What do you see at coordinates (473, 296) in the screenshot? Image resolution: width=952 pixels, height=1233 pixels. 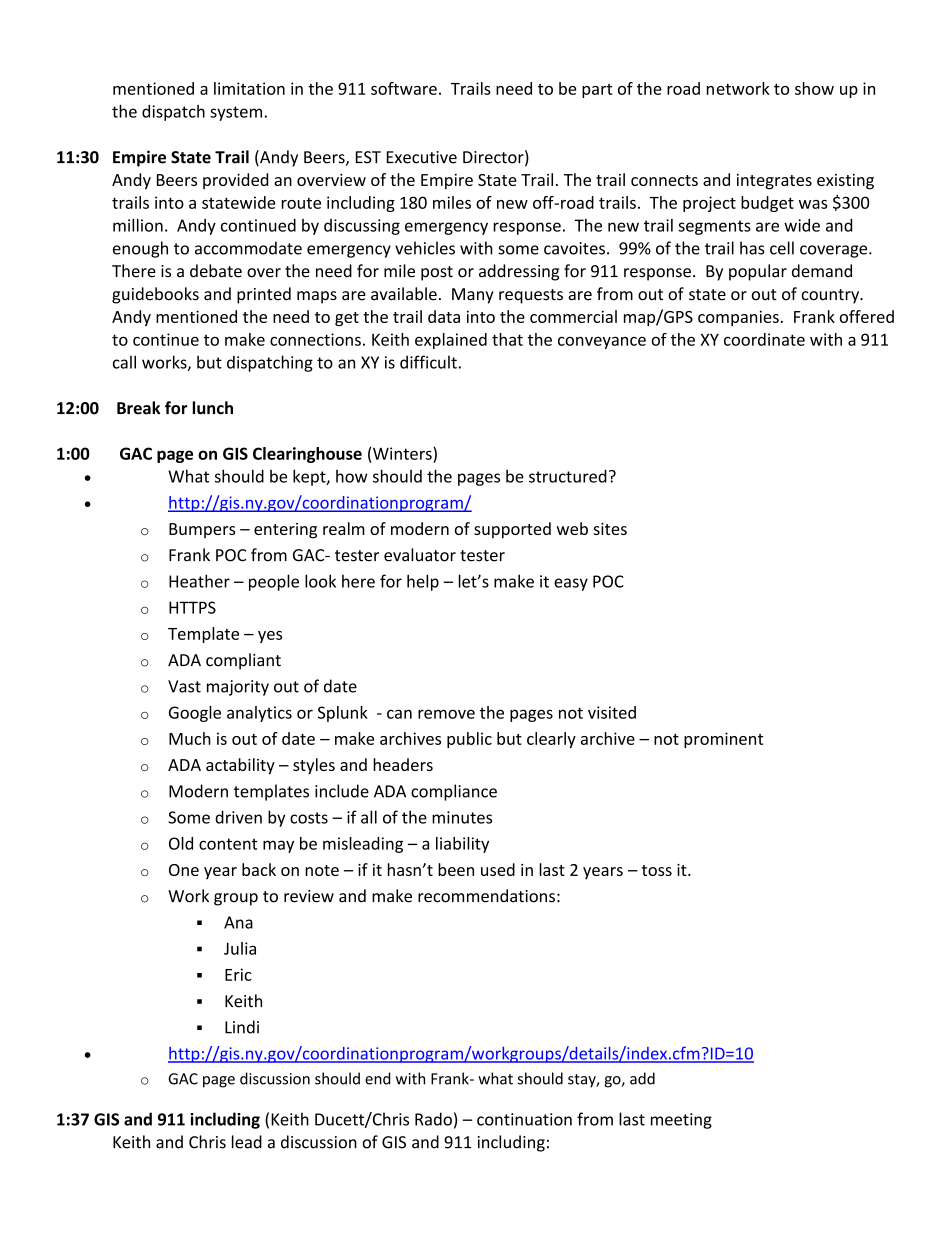 I see `Many` at bounding box center [473, 296].
